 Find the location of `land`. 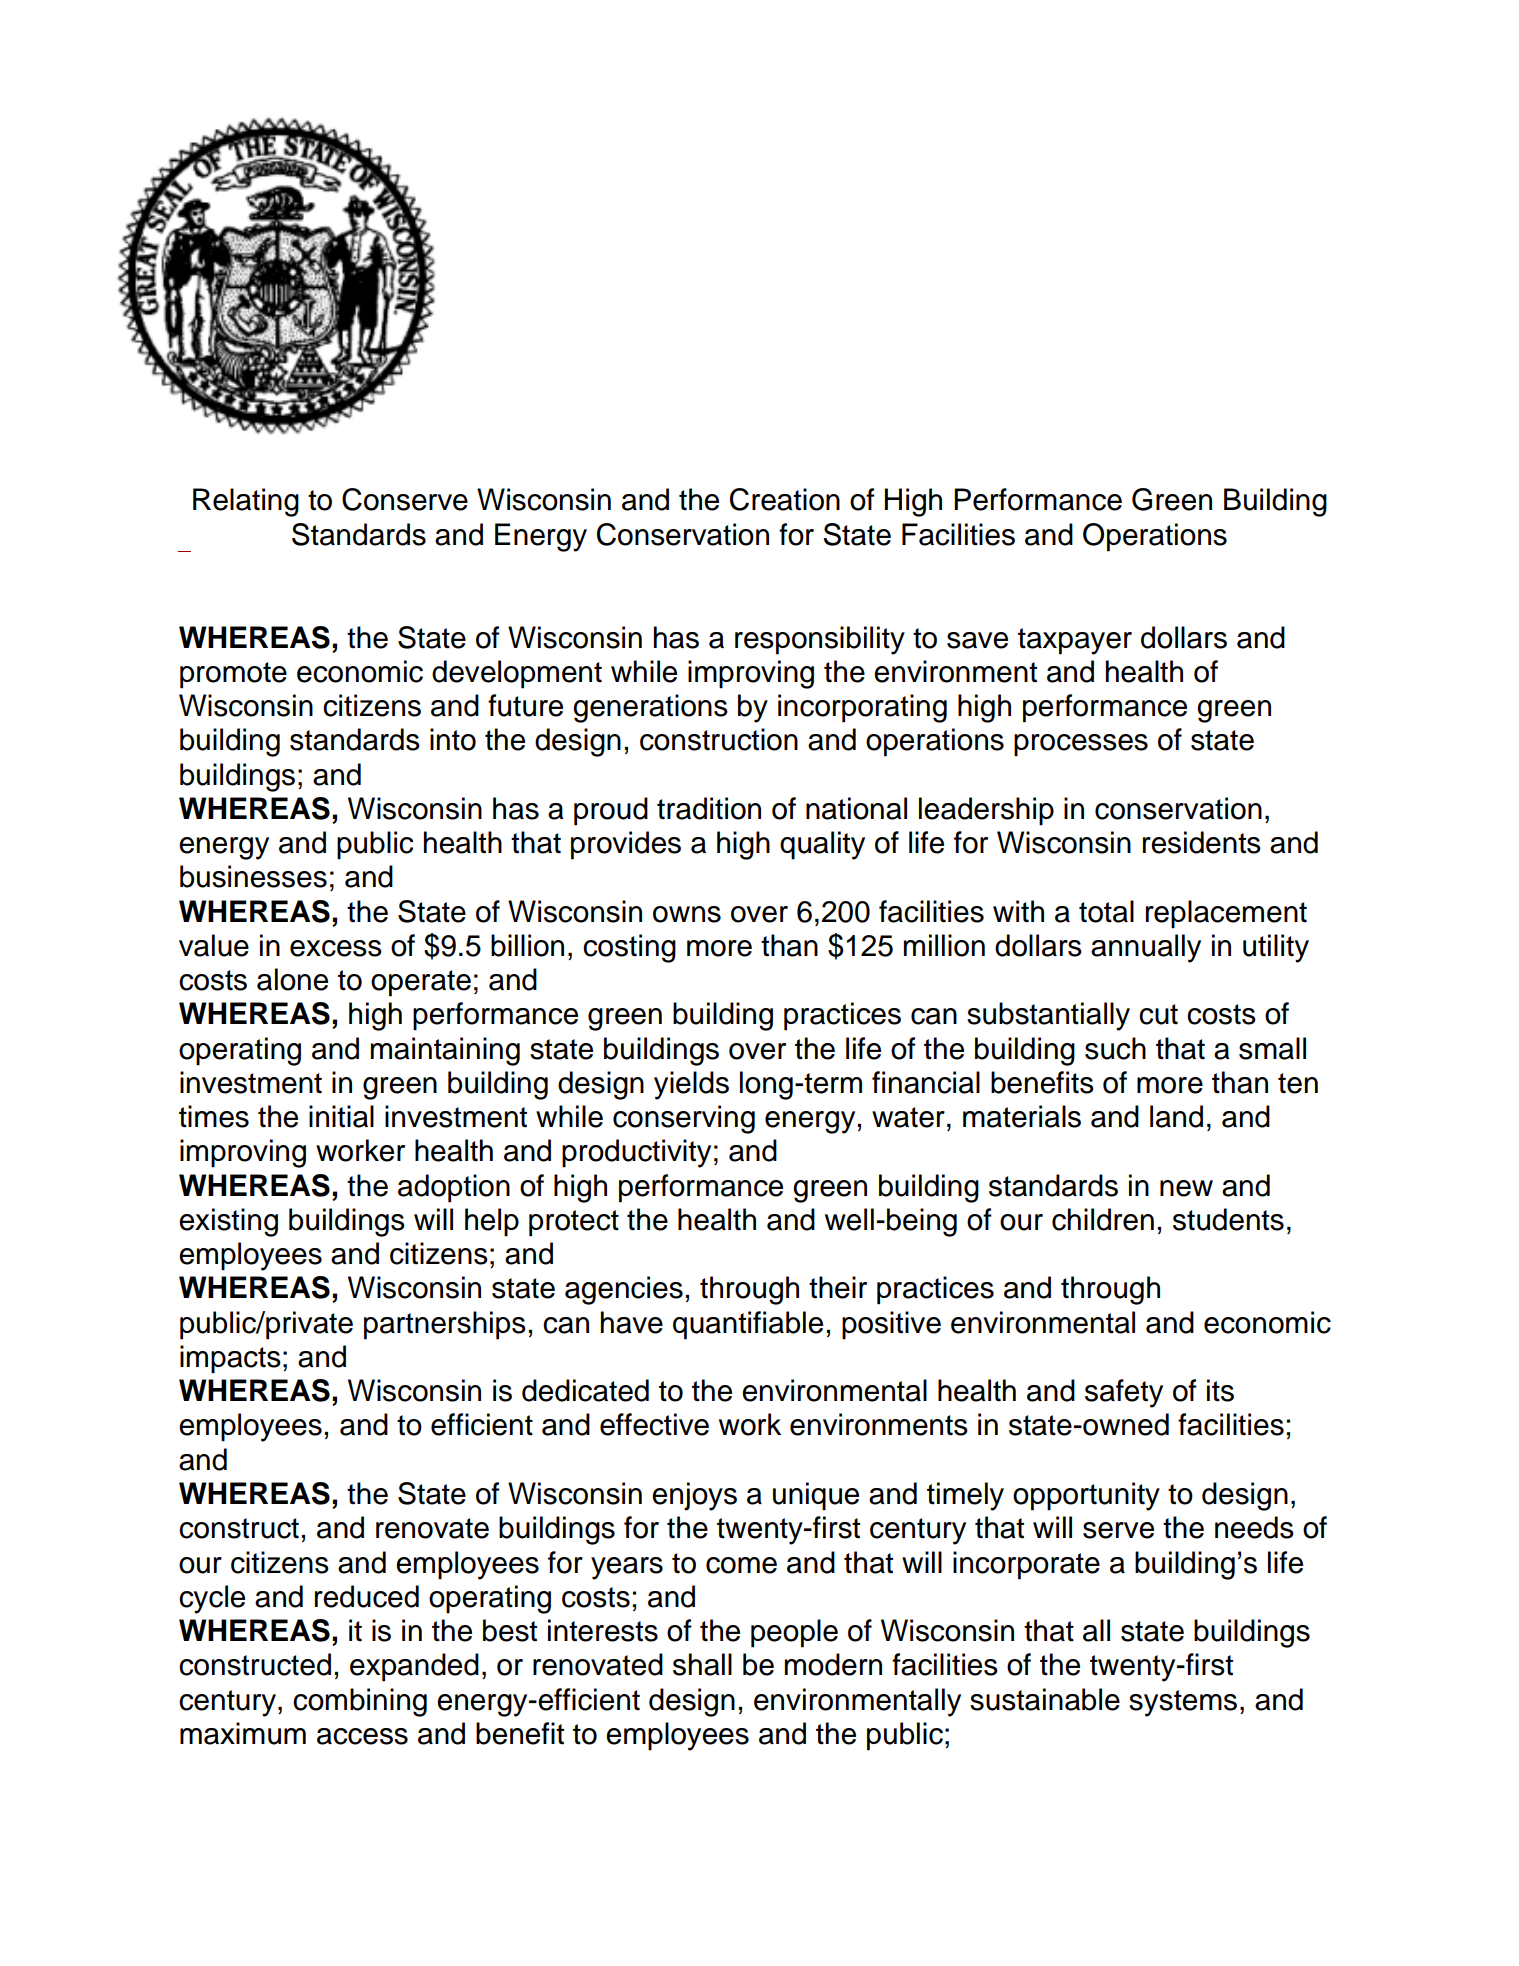

land is located at coordinates (1176, 1116).
